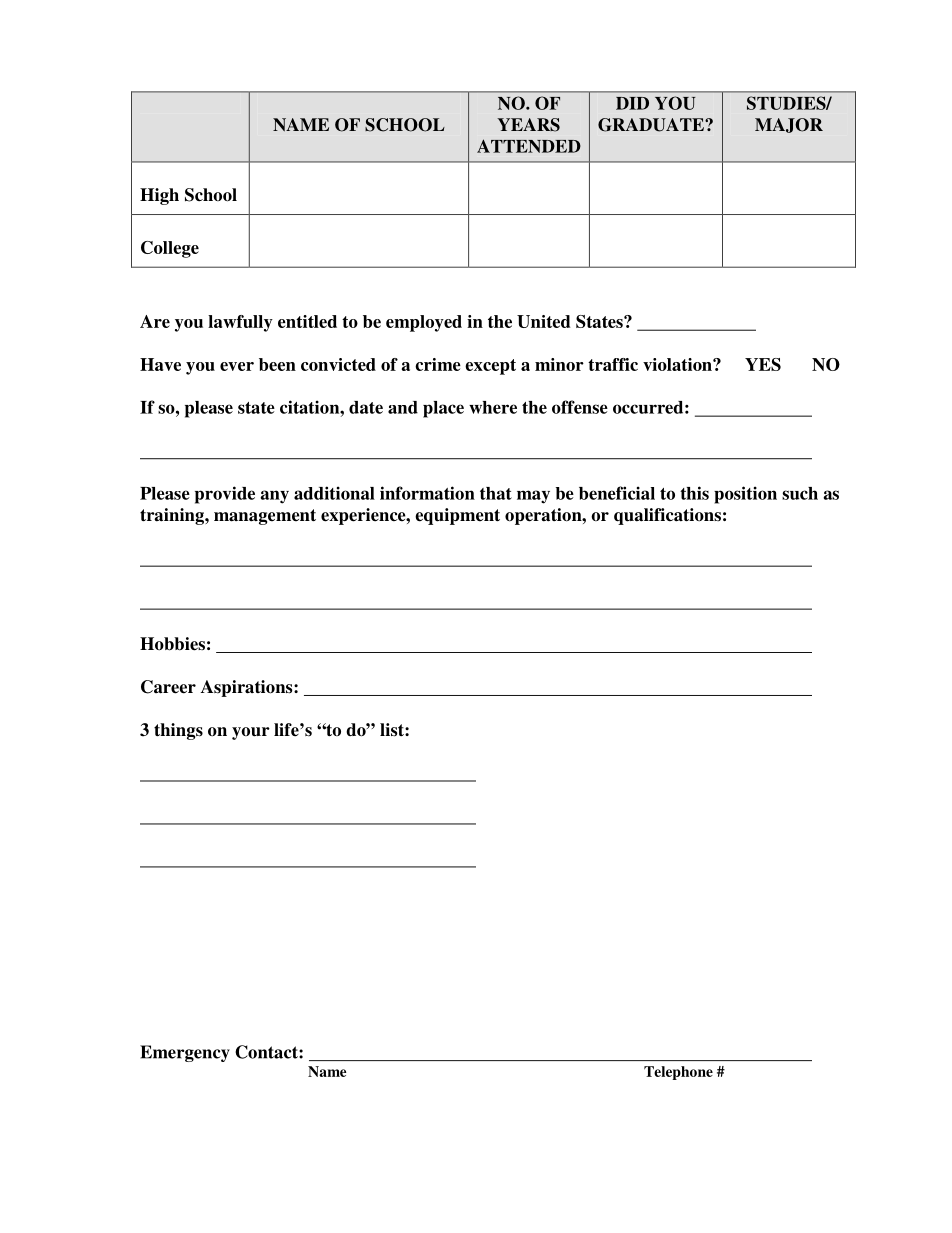 The image size is (952, 1233). I want to click on qualifications, so click(667, 516).
